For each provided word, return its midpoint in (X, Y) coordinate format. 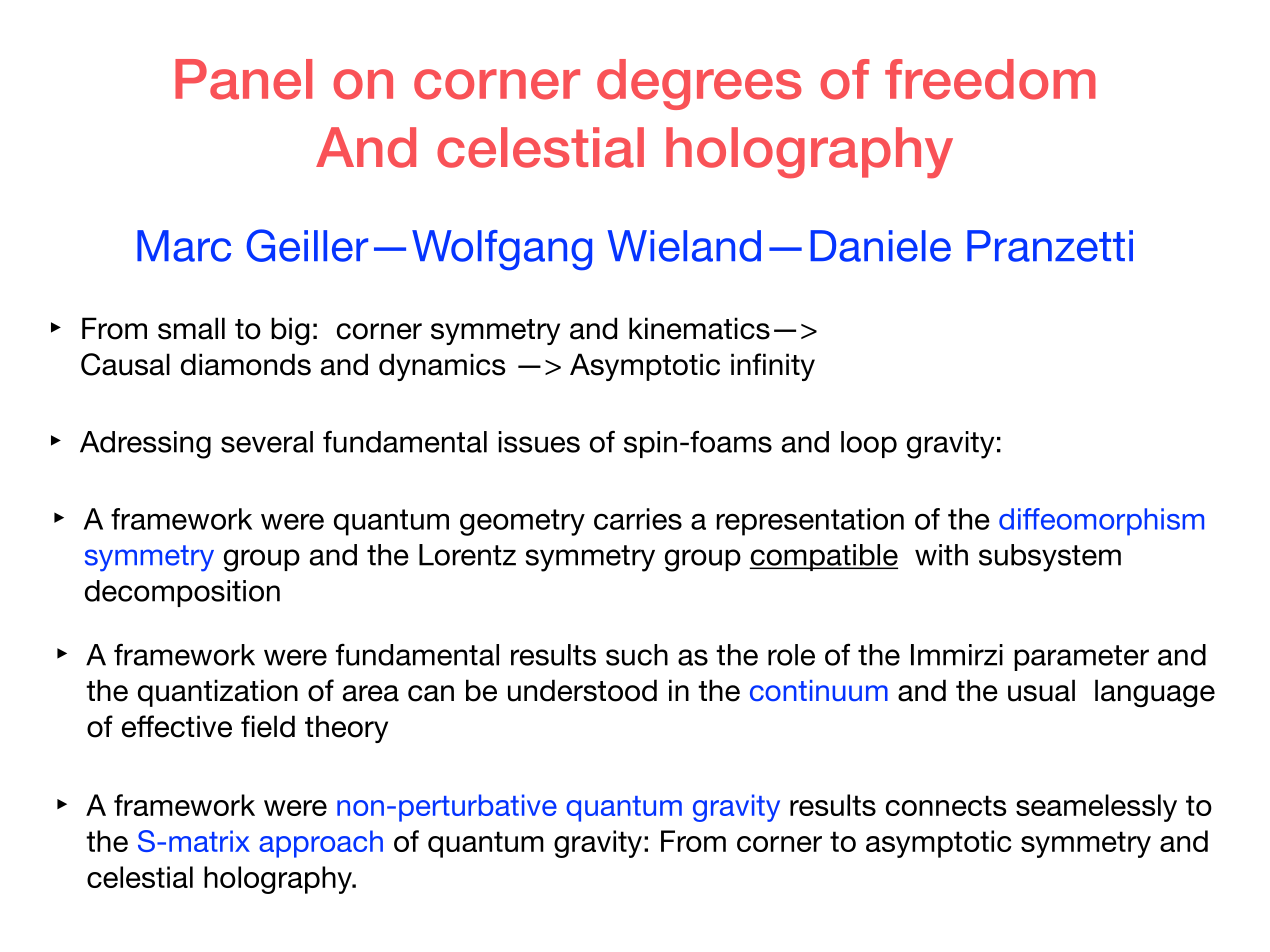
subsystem (1050, 558)
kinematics (699, 328)
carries (638, 519)
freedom (990, 79)
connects (946, 805)
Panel (243, 79)
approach (321, 844)
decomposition (182, 593)
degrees (699, 84)
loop (869, 444)
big (290, 331)
